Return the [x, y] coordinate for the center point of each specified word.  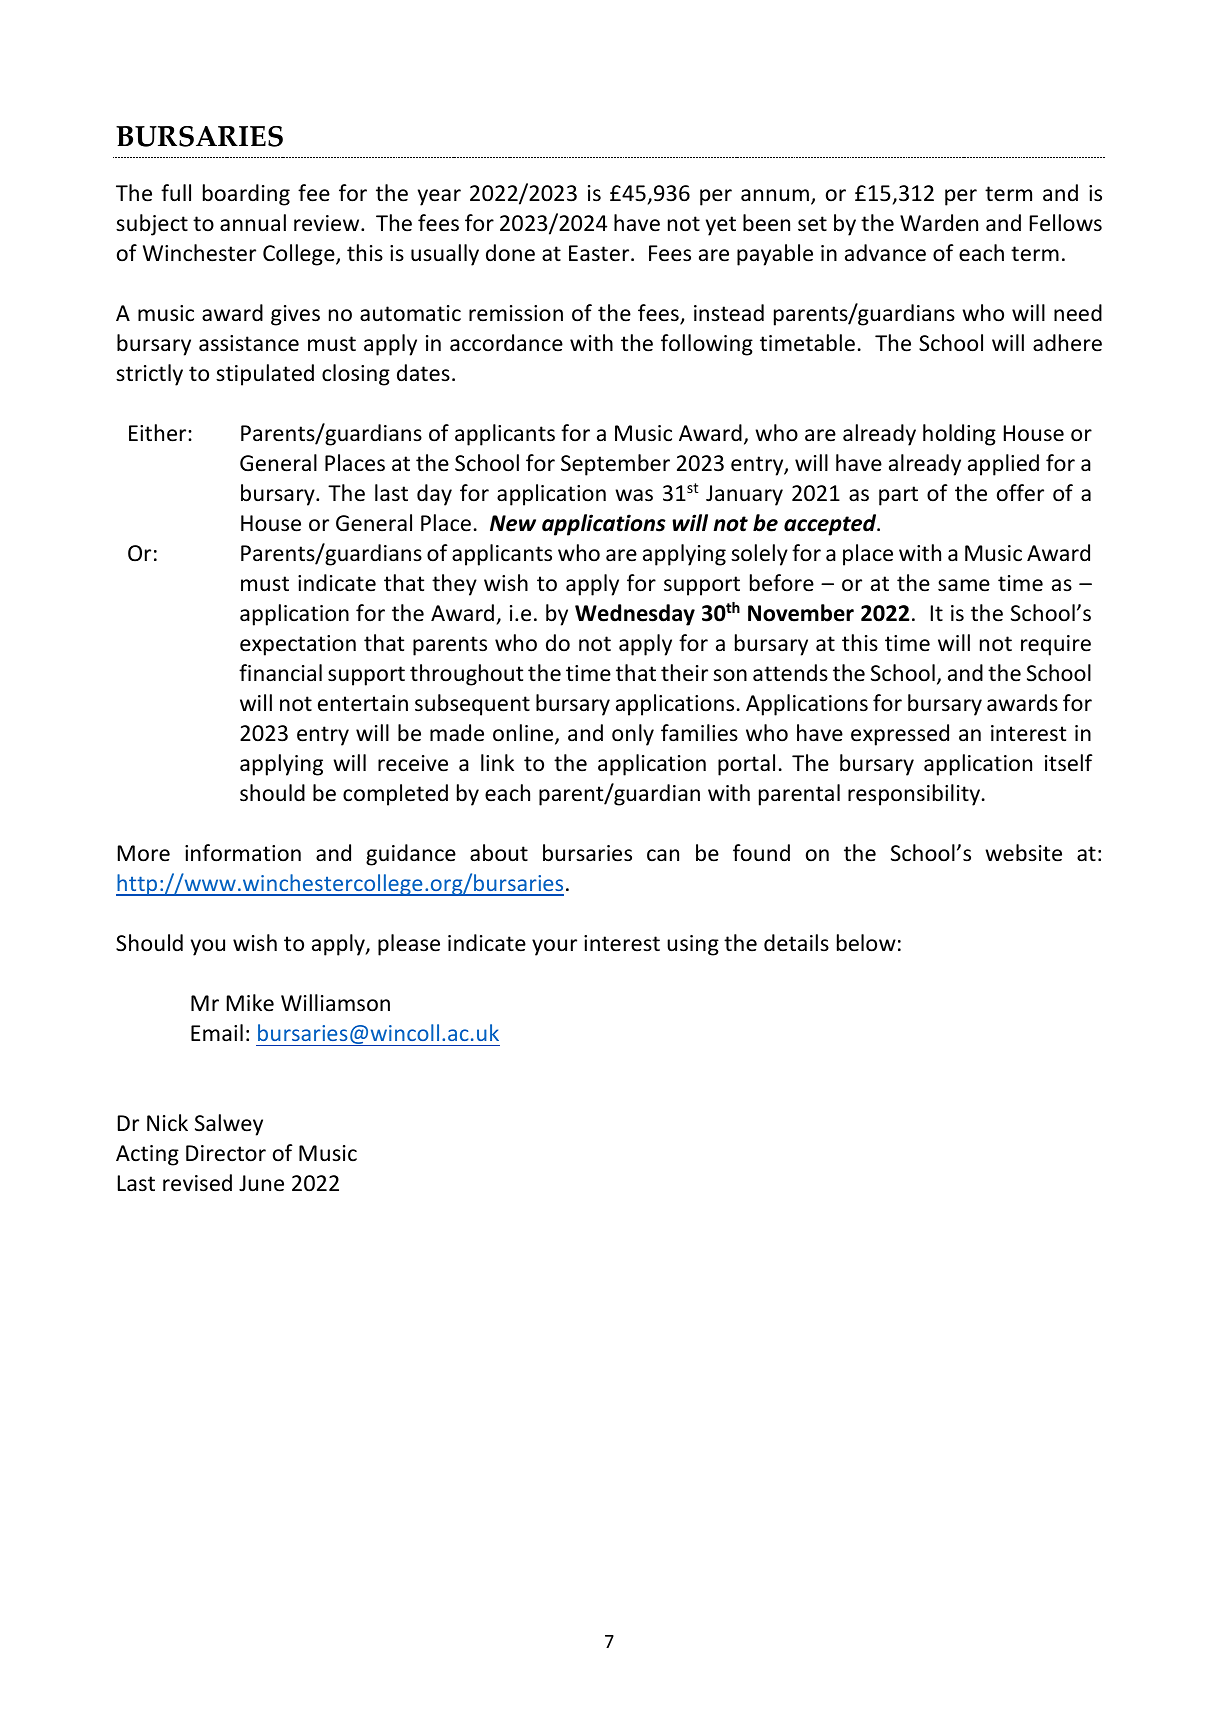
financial [280, 673]
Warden [939, 223]
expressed [900, 735]
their [684, 673]
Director [226, 1153]
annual [253, 223]
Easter [600, 253]
